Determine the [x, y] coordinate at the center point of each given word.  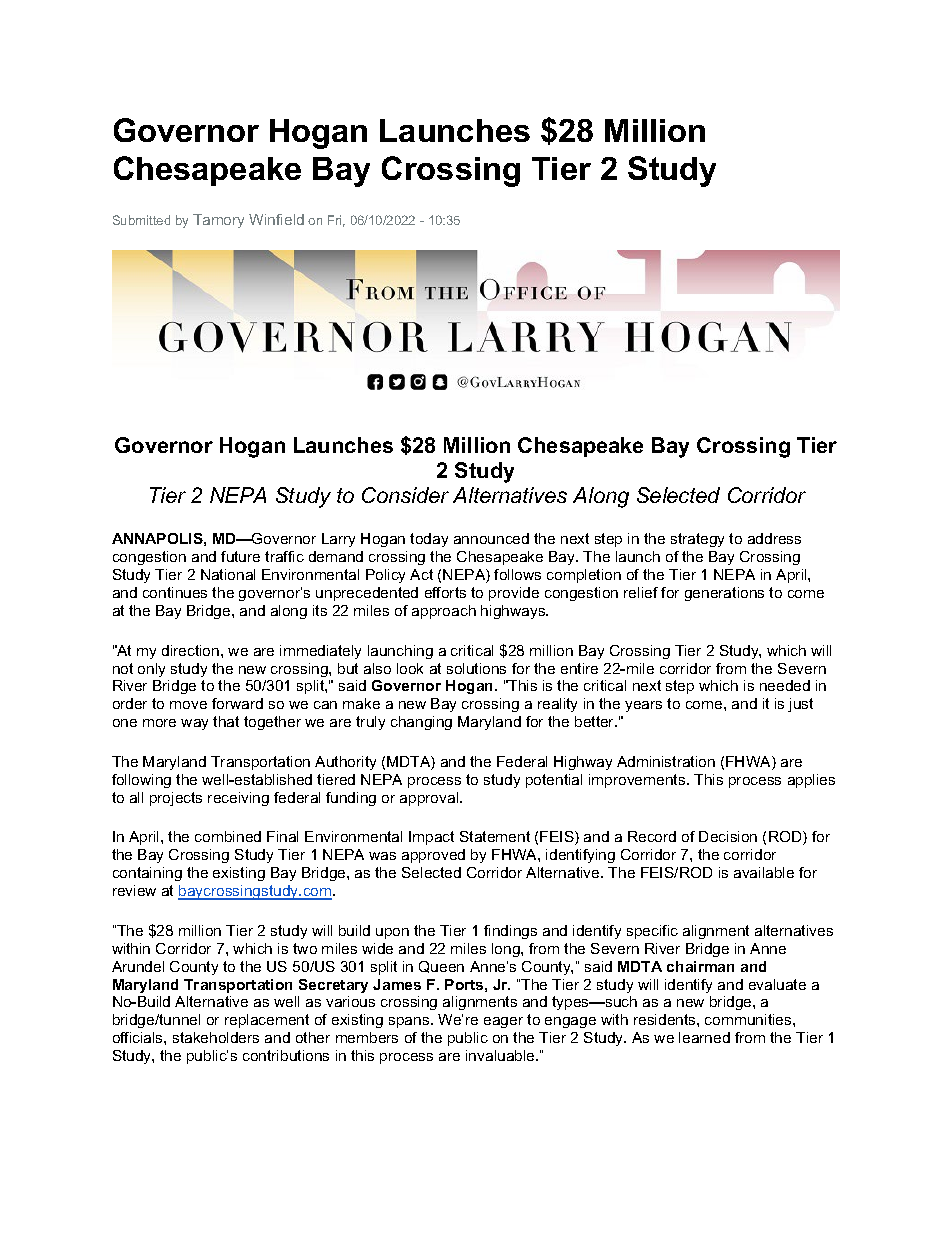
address [774, 538]
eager [503, 1022]
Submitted [141, 220]
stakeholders [216, 1037]
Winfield [276, 219]
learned [704, 1037]
